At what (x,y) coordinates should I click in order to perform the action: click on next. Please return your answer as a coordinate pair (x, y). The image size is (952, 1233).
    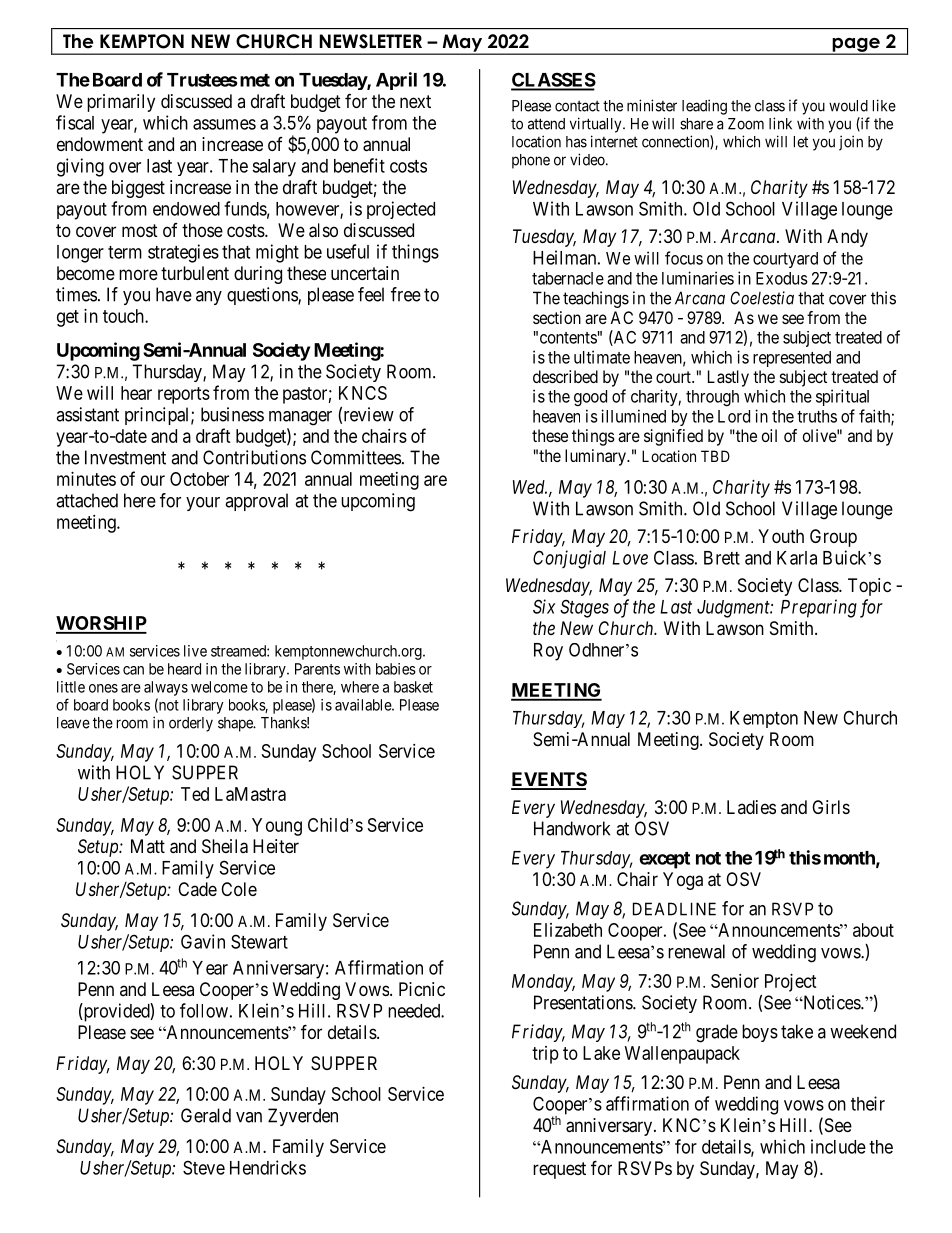
    Looking at the image, I should click on (415, 101).
